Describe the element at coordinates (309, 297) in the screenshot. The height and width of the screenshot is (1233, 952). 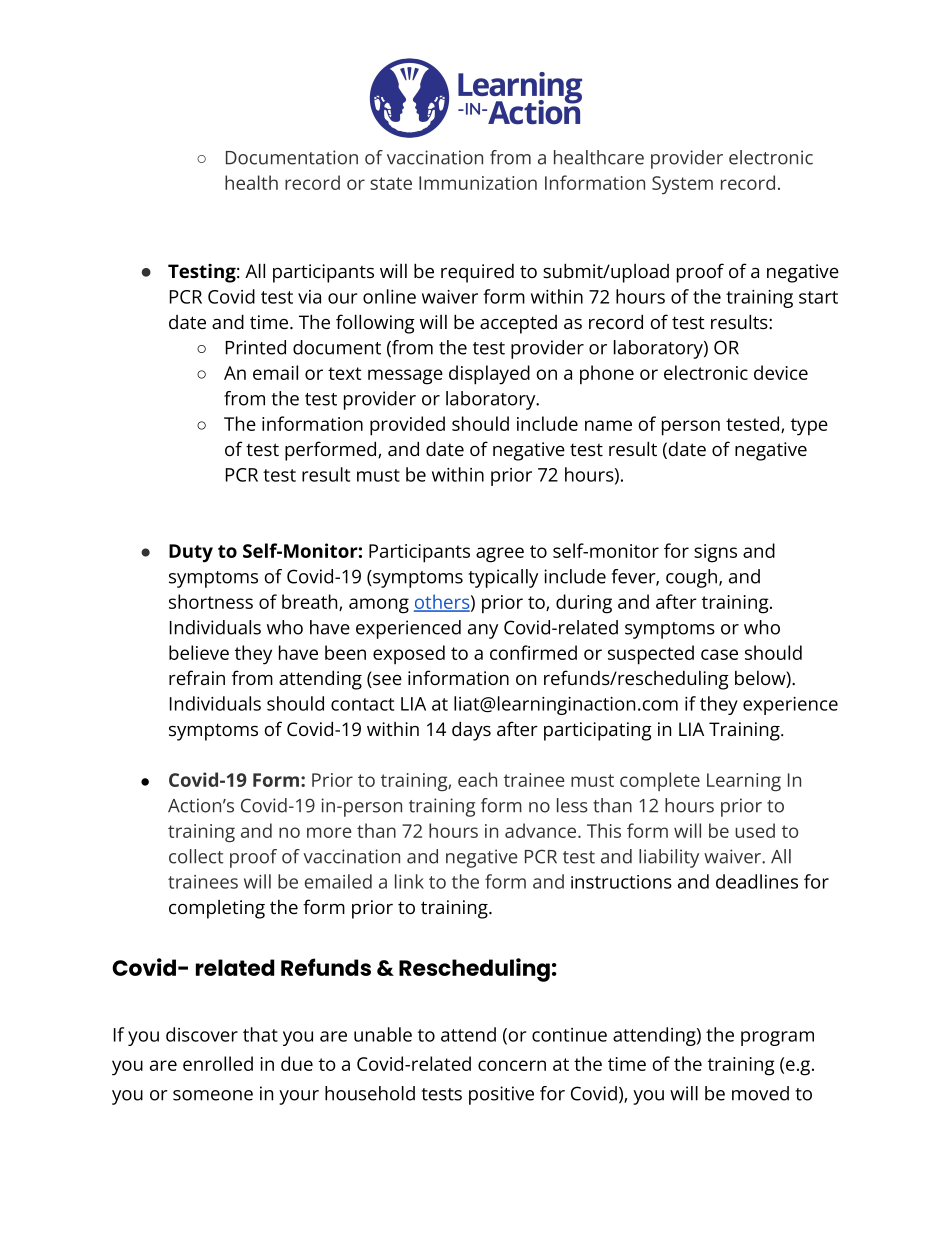
I see `via` at that location.
